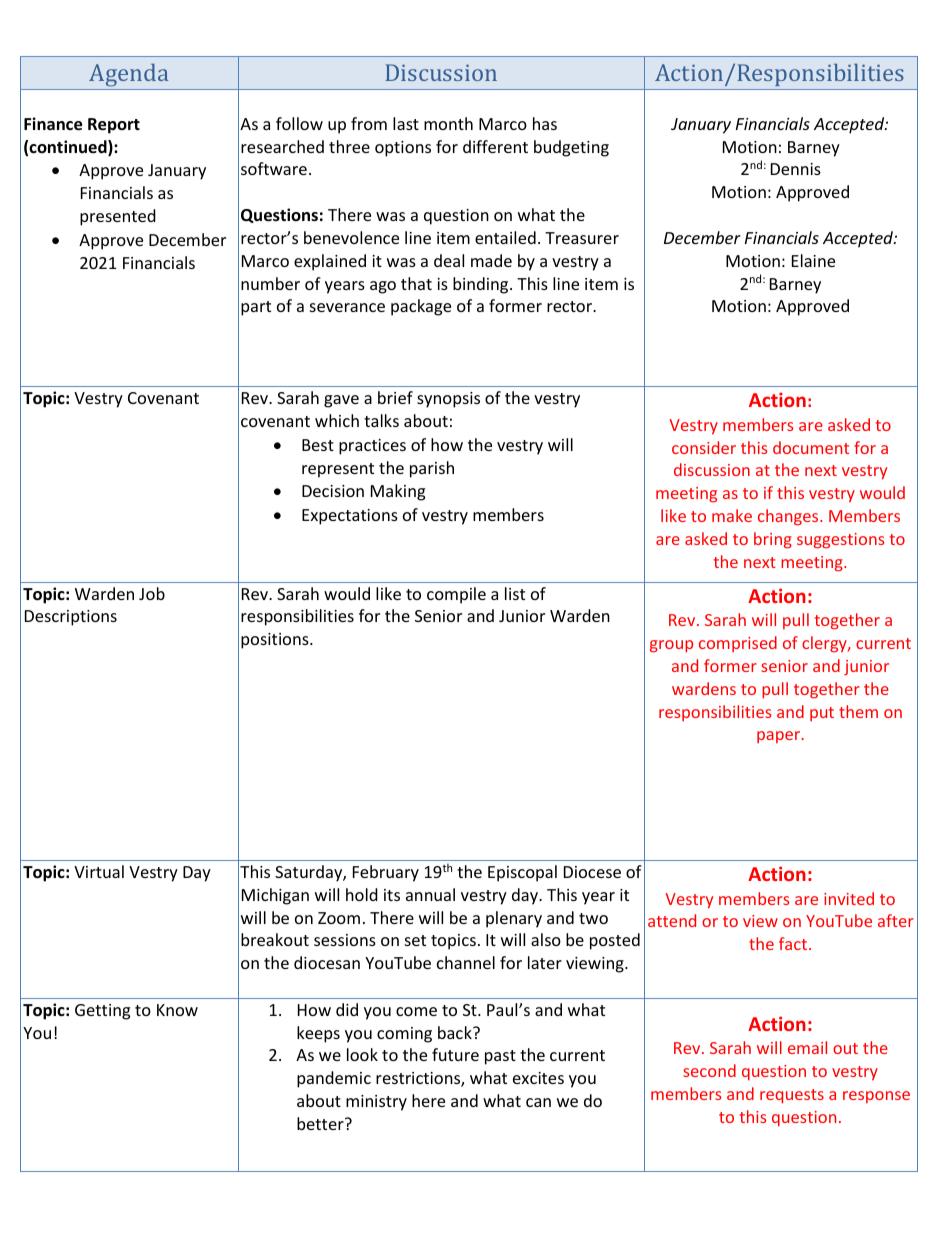 Image resolution: width=952 pixels, height=1233 pixels. What do you see at coordinates (114, 126) in the screenshot?
I see `Report` at bounding box center [114, 126].
